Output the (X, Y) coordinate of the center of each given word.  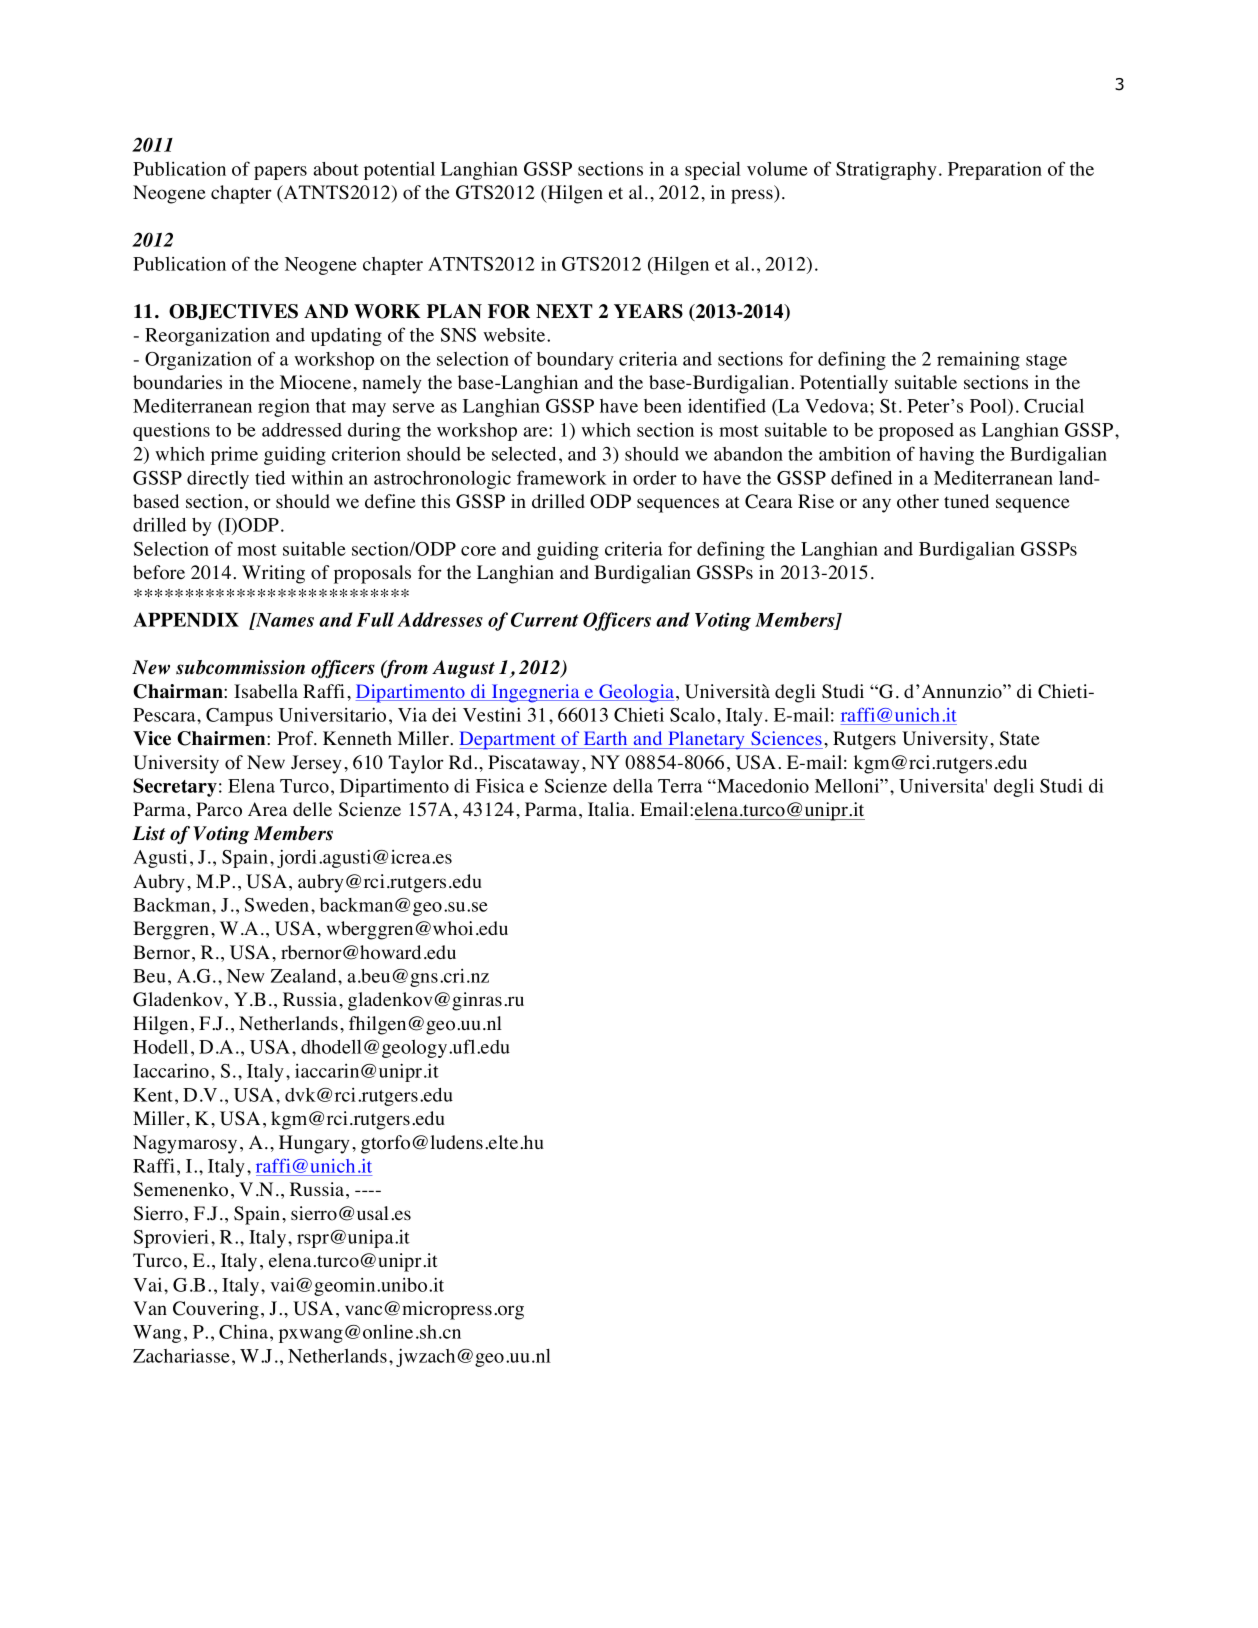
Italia (610, 809)
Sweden (278, 905)
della (633, 786)
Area (267, 809)
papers (280, 173)
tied (270, 477)
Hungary (314, 1144)
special (713, 170)
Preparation (995, 170)
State (1020, 738)
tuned (966, 501)
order (655, 478)
